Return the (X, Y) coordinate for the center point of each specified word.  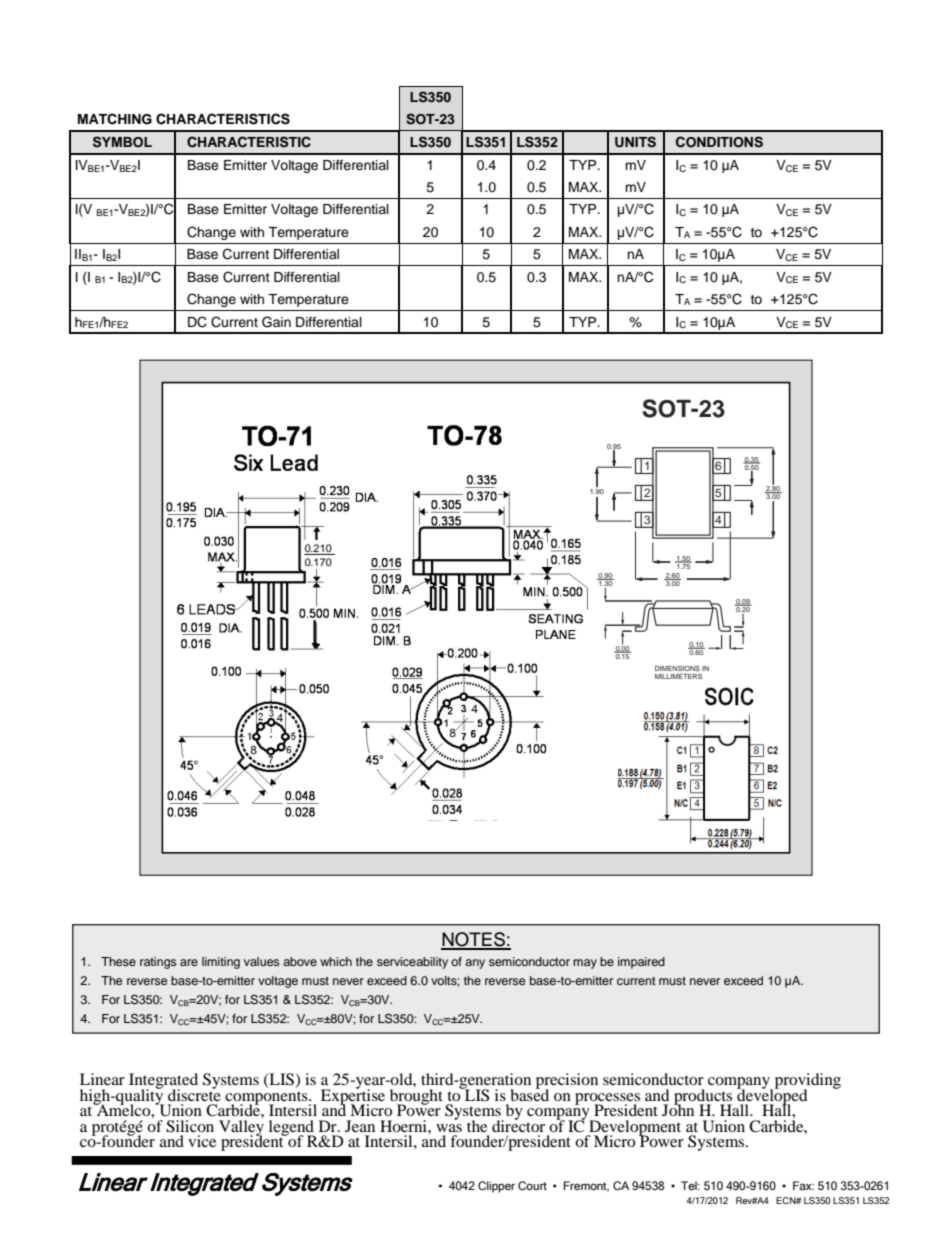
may (585, 964)
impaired (641, 963)
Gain (276, 322)
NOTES (474, 940)
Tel (690, 1185)
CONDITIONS (719, 142)
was (449, 1128)
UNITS (635, 142)
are (189, 962)
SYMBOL (122, 142)
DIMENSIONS (677, 668)
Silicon (190, 1126)
